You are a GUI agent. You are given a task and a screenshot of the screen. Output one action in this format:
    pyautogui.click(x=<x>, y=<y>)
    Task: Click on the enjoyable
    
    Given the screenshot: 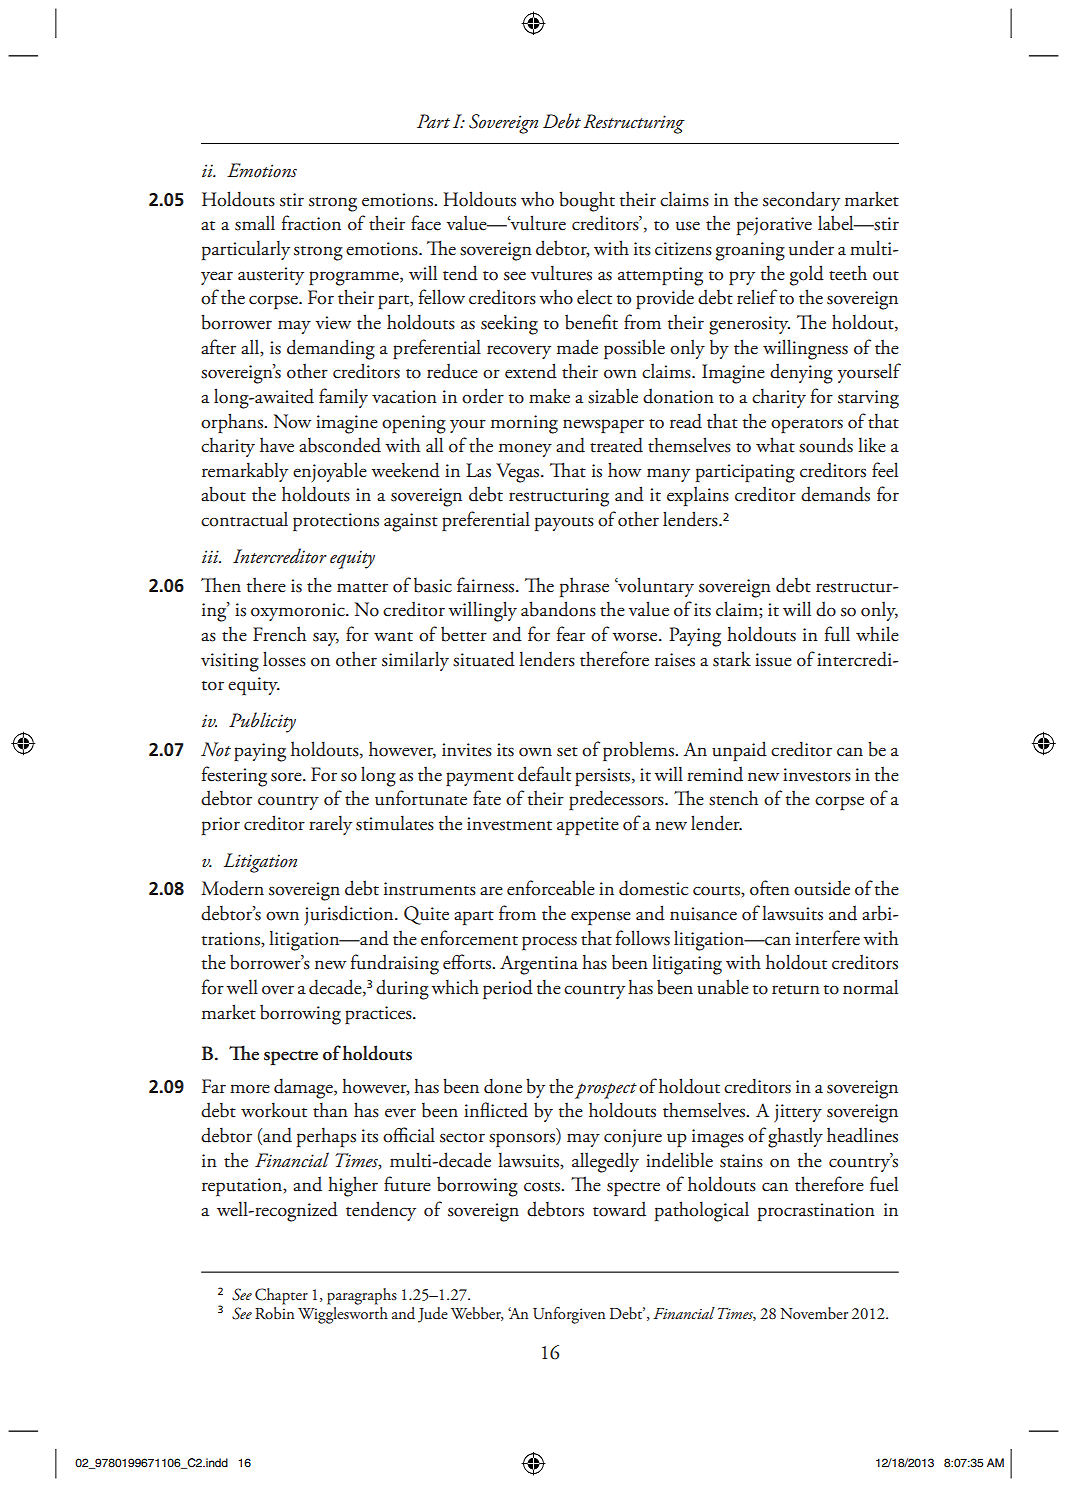 What is the action you would take?
    pyautogui.click(x=330, y=472)
